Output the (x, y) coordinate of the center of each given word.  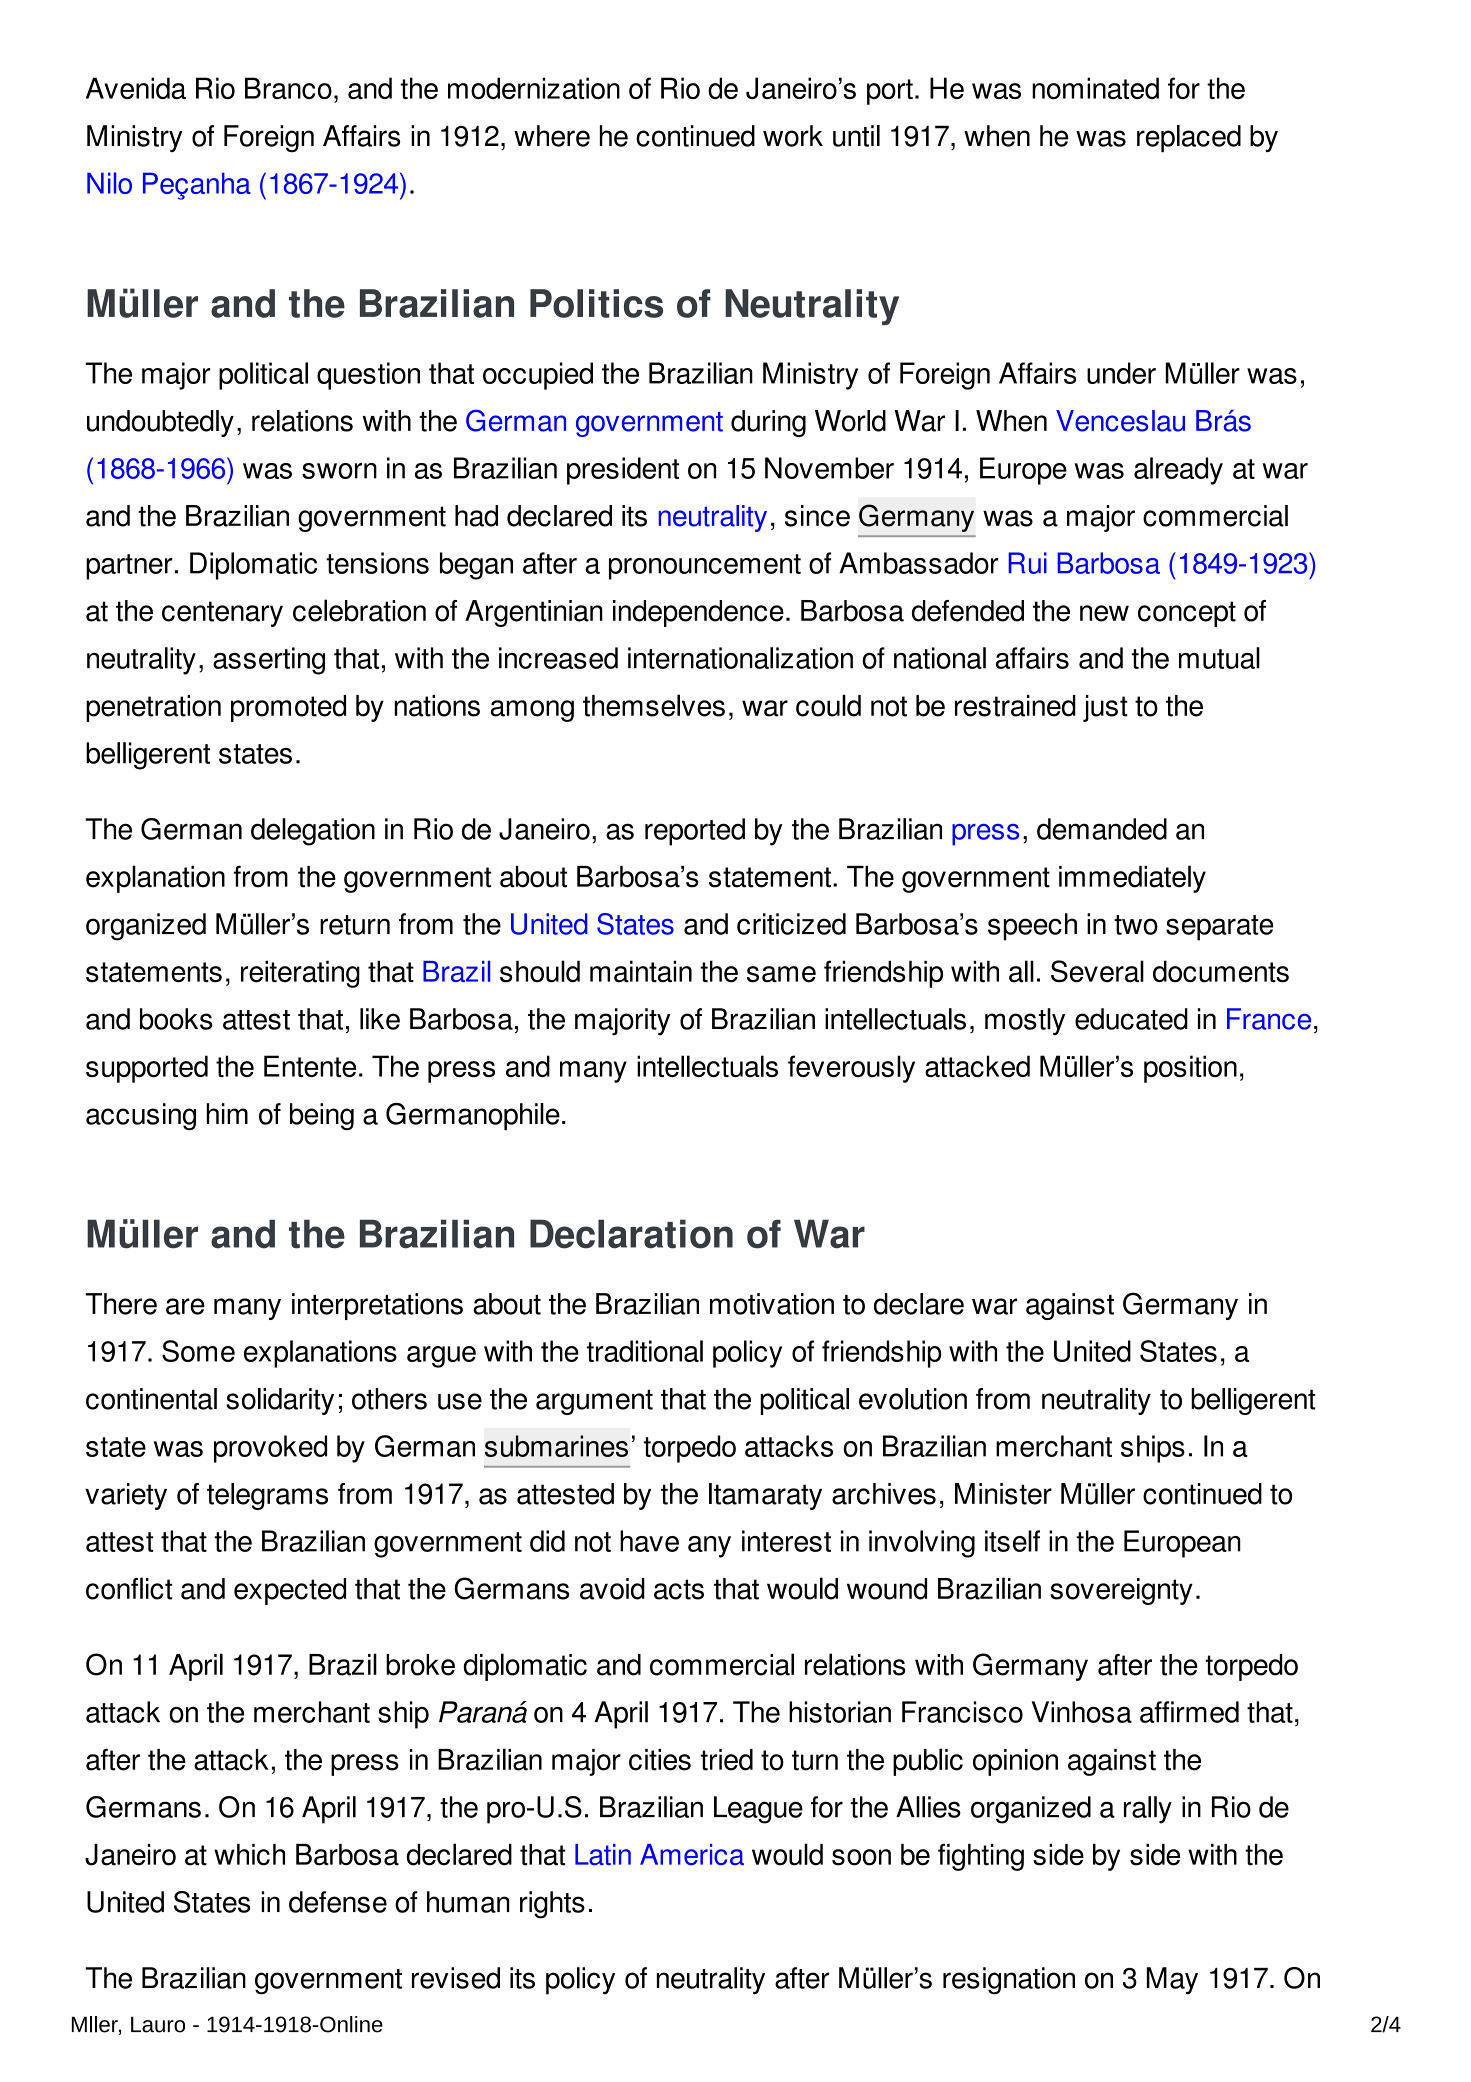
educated (1131, 1019)
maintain (641, 971)
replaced (1189, 139)
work (793, 136)
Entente (310, 1066)
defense (338, 1902)
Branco (288, 88)
